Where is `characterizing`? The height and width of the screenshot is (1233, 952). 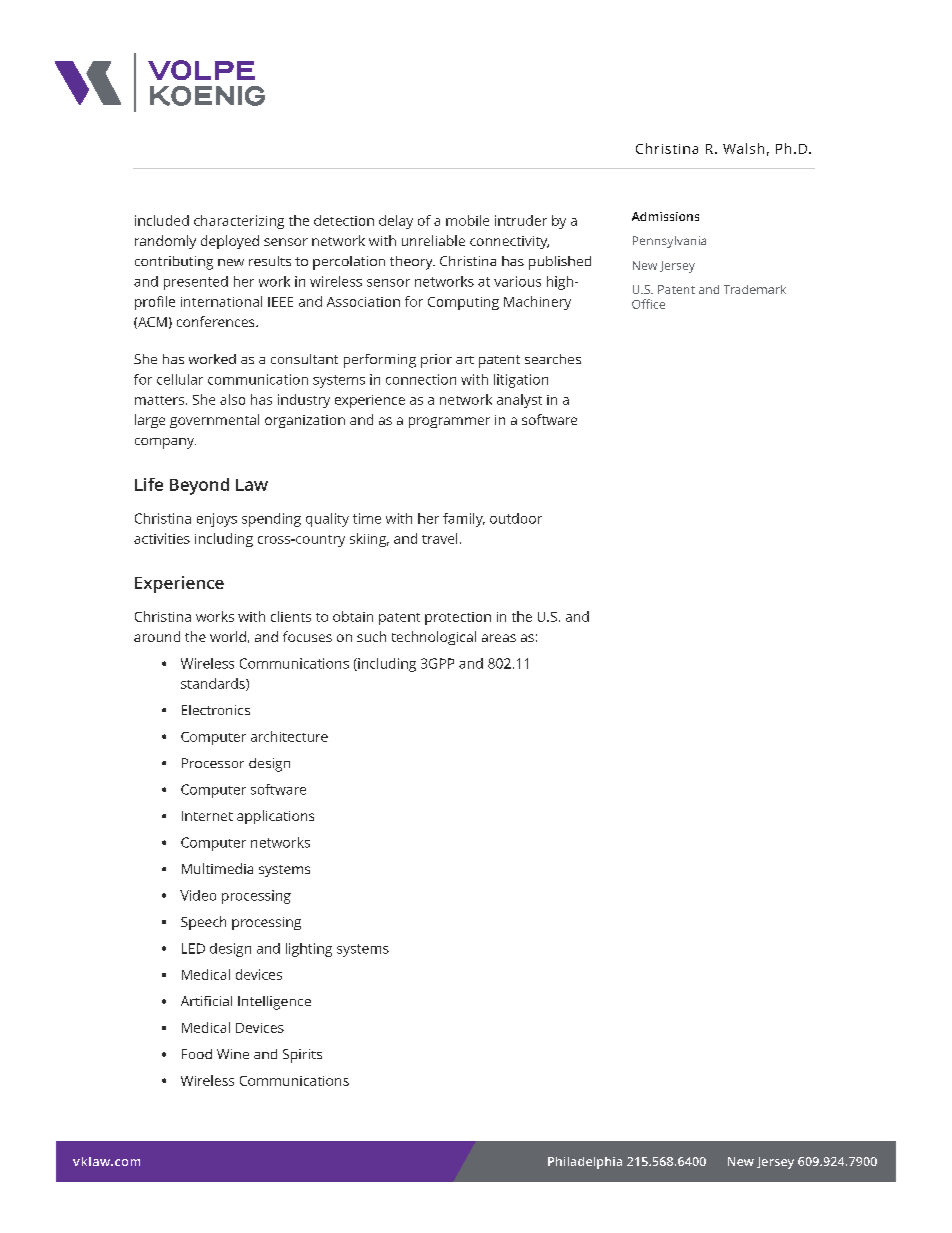 characterizing is located at coordinates (239, 222).
